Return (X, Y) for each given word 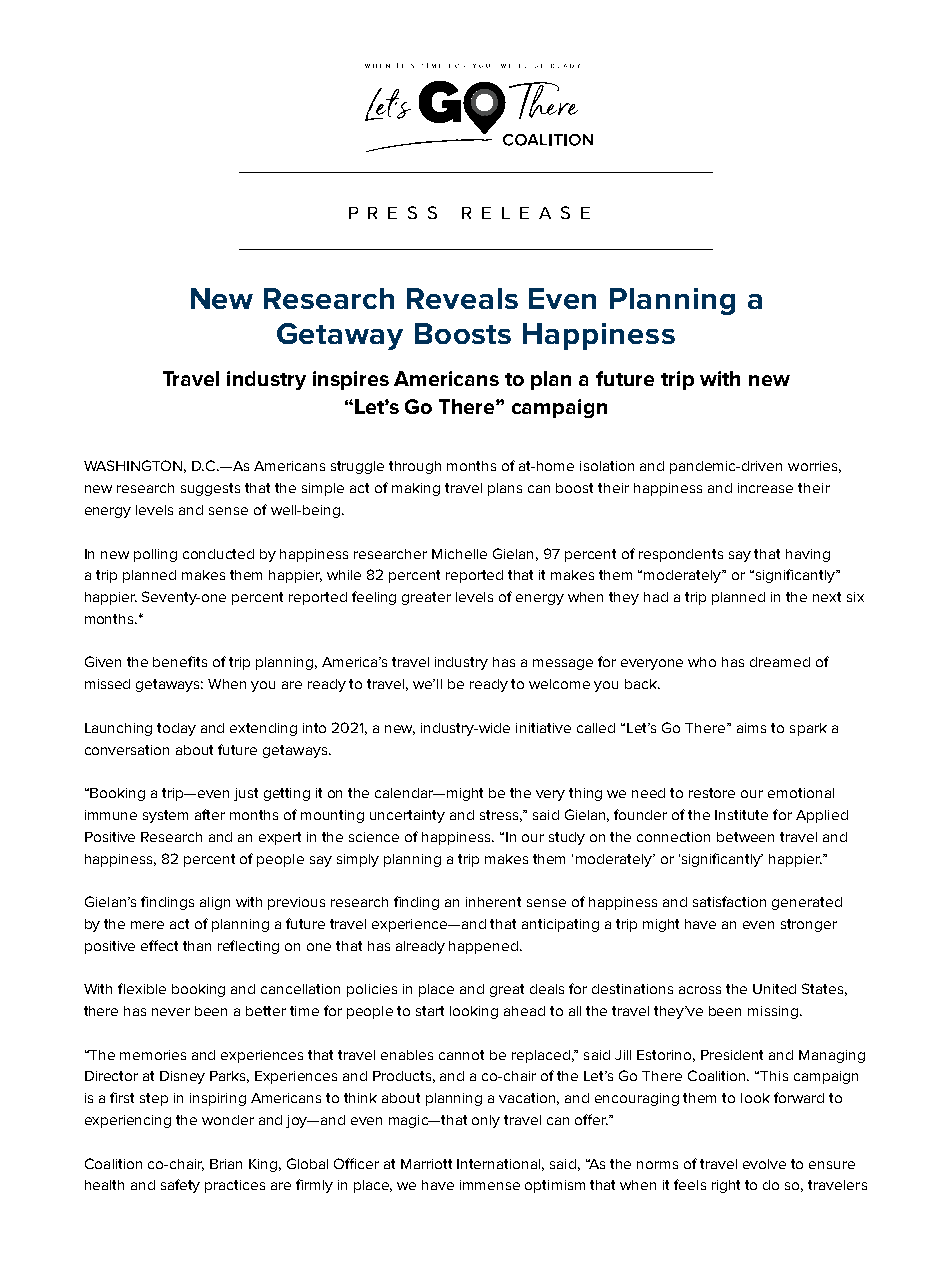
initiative (543, 728)
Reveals (462, 298)
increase (765, 488)
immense (490, 1185)
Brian (226, 1164)
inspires (351, 380)
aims (751, 728)
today (176, 729)
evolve (764, 1164)
